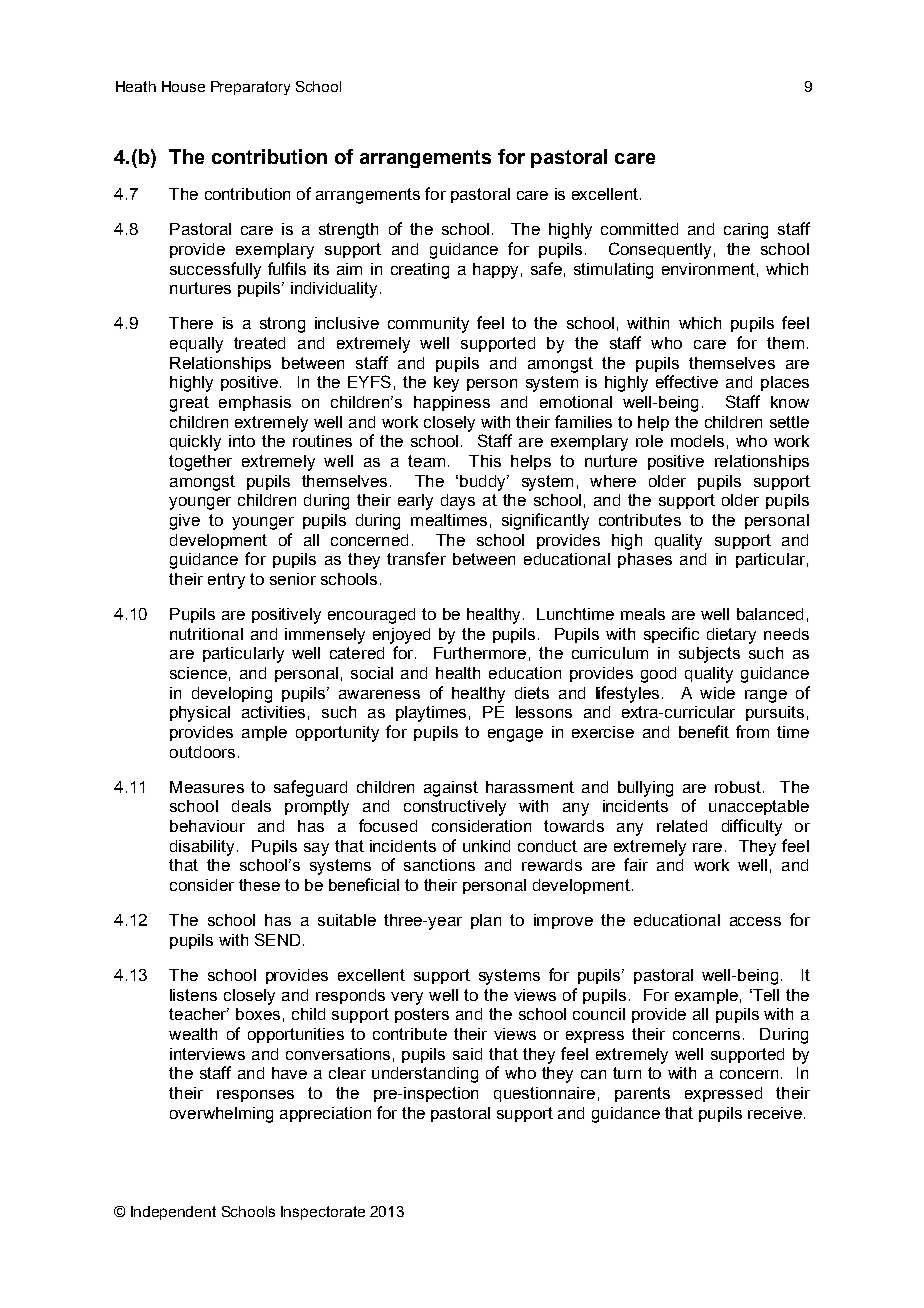  Describe the element at coordinates (348, 231) in the document. I see `strength` at that location.
